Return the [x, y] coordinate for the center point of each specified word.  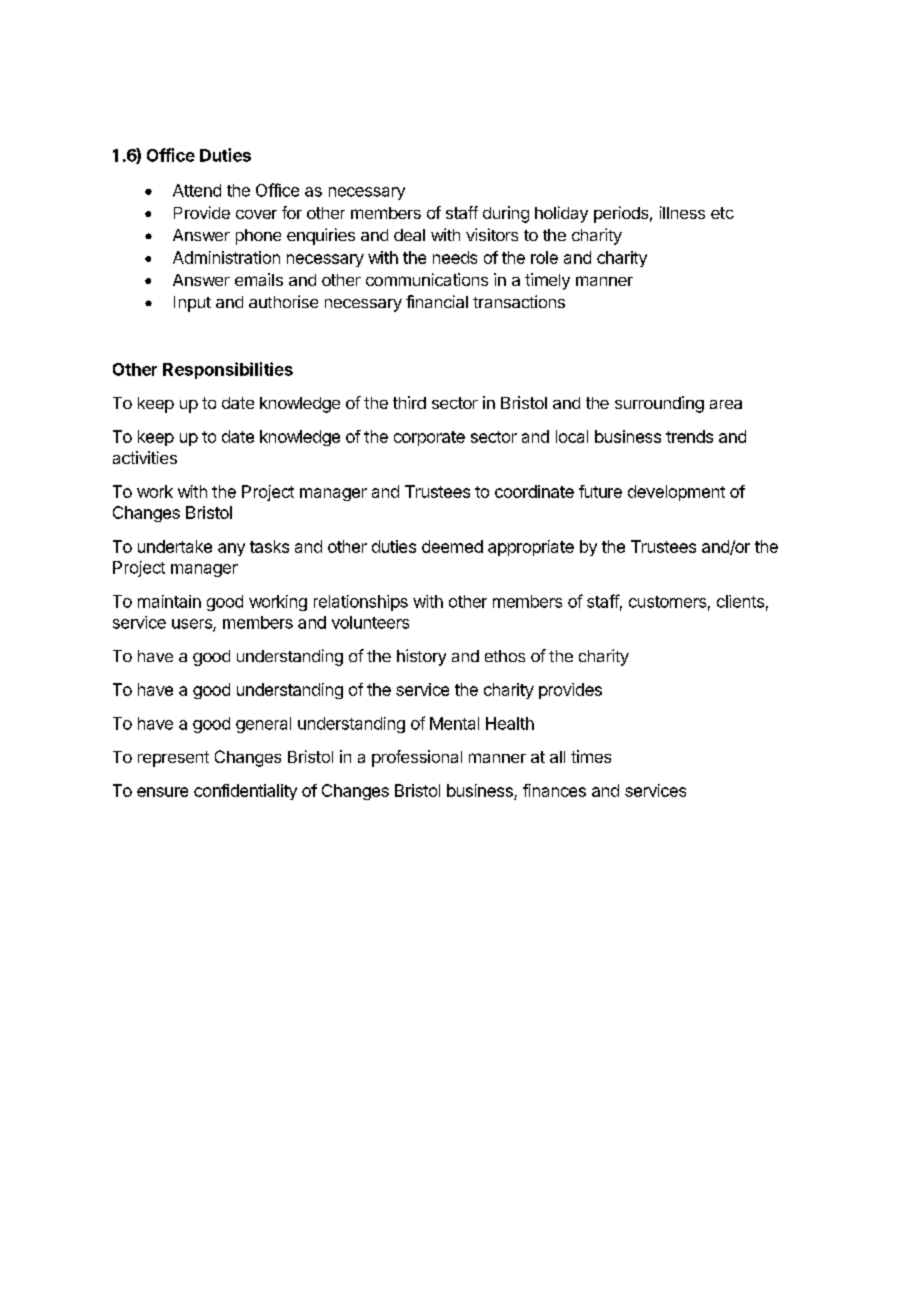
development [676, 493]
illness [682, 212]
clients [740, 601]
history [421, 657]
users [193, 625]
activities [145, 457]
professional [417, 758]
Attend [197, 190]
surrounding [659, 404]
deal [409, 235]
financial [437, 301]
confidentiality [245, 792]
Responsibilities [228, 370]
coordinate [534, 491]
